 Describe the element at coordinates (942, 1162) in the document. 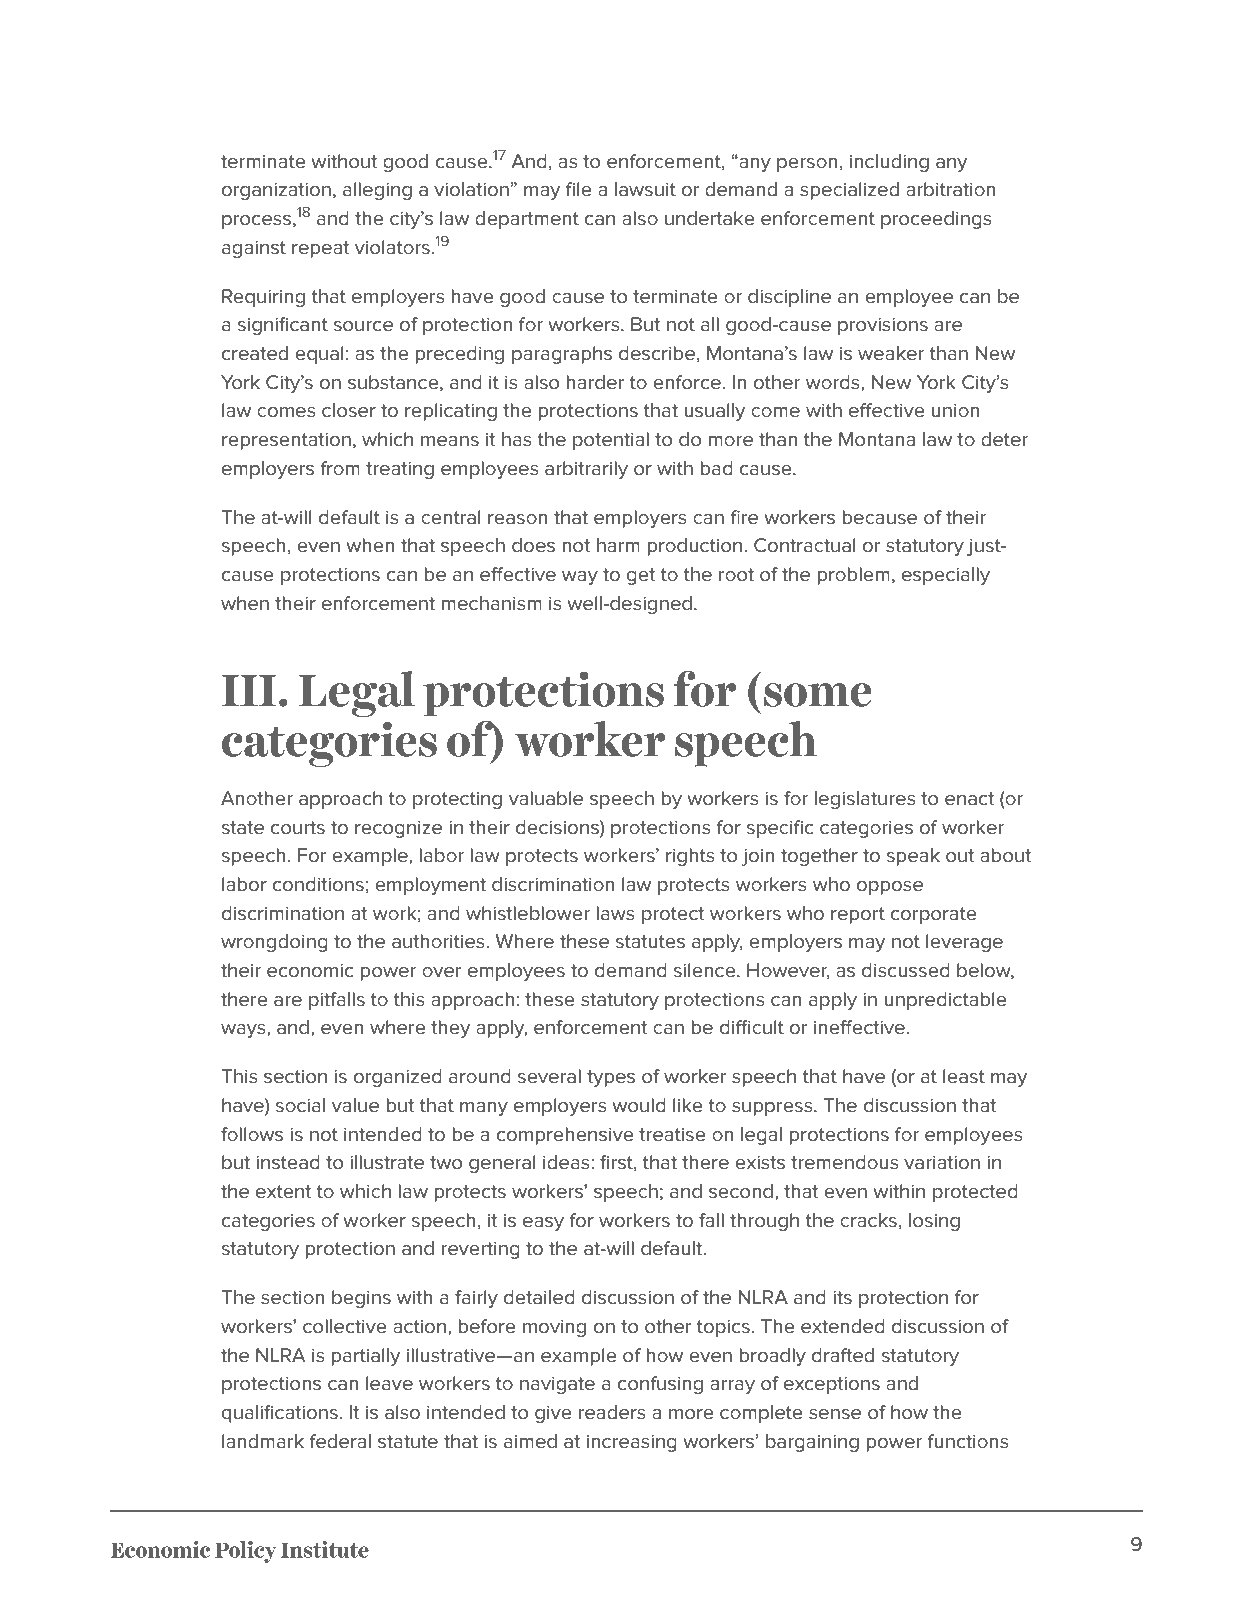

I see `variation` at that location.
